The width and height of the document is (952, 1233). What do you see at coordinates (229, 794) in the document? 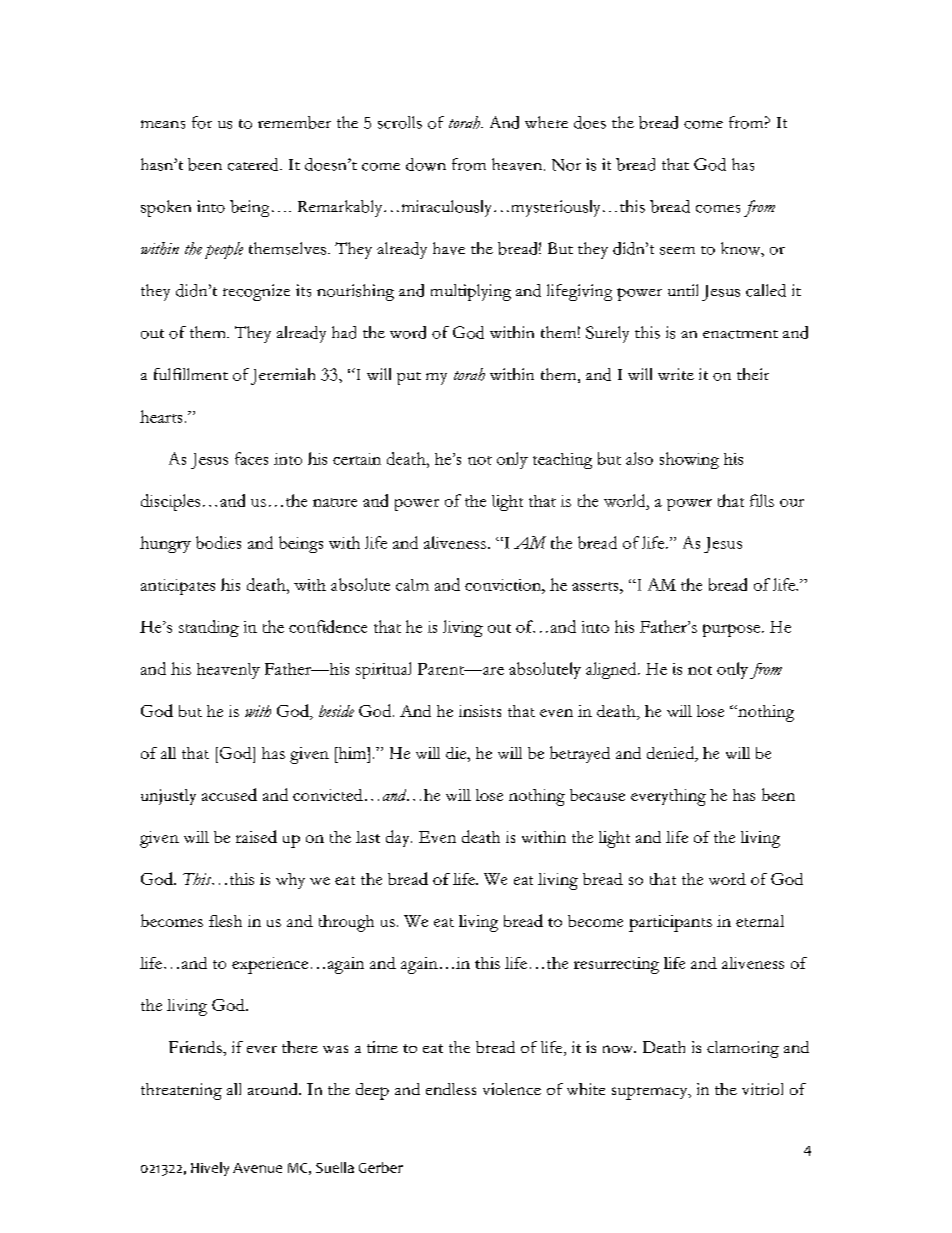
I see `accused` at bounding box center [229, 794].
